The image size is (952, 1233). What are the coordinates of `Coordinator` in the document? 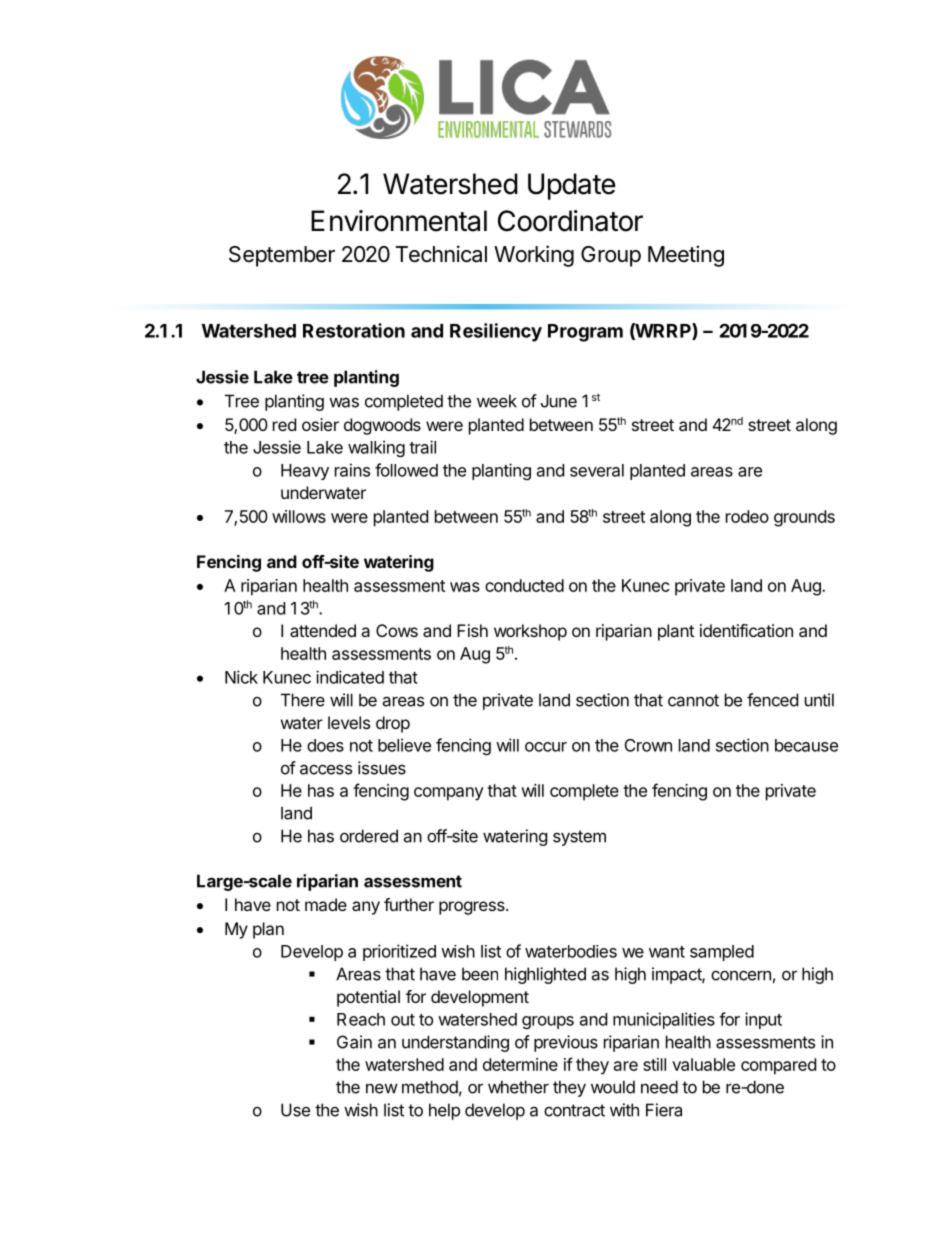 It's located at (570, 221).
